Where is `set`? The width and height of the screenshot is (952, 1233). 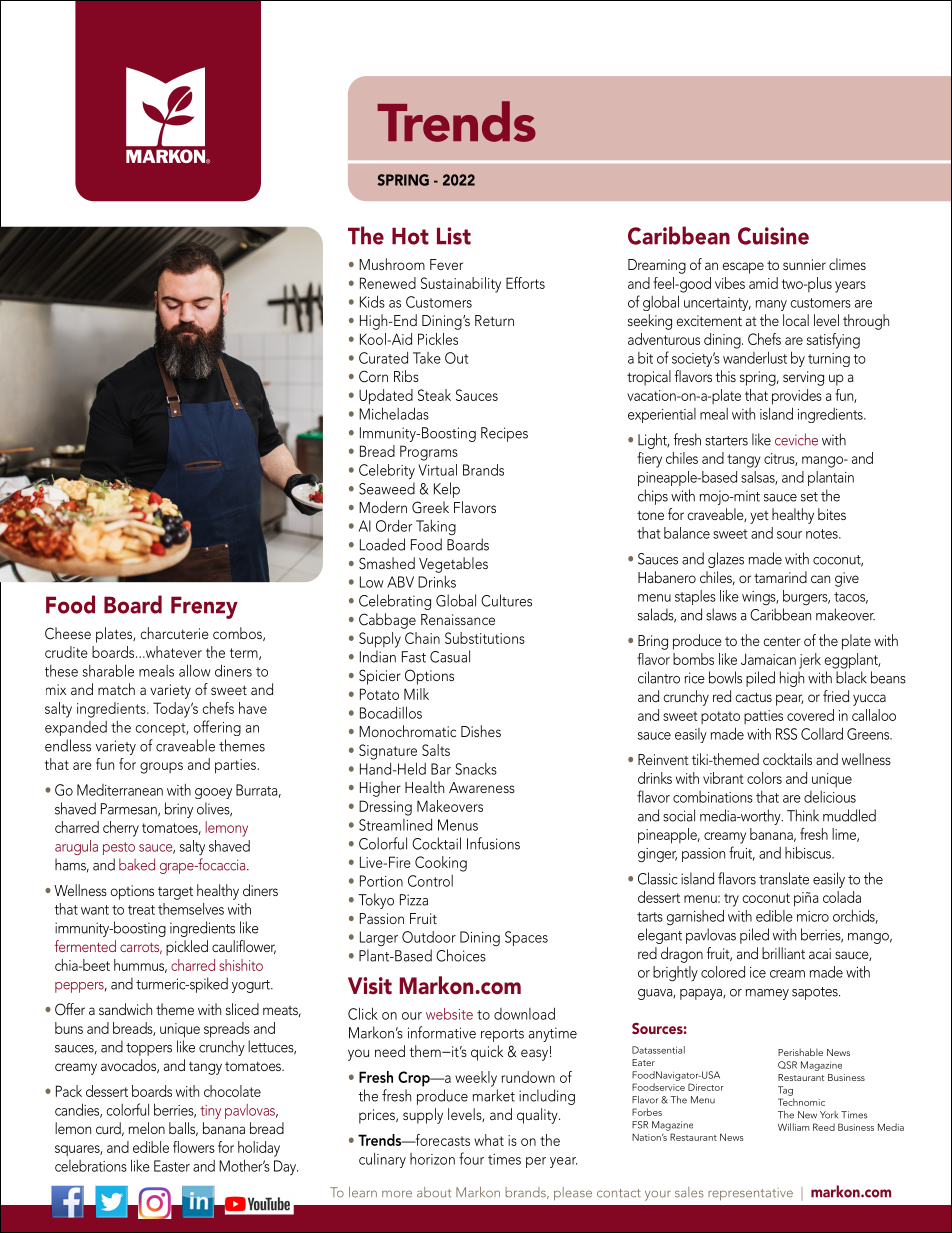
set is located at coordinates (809, 497).
